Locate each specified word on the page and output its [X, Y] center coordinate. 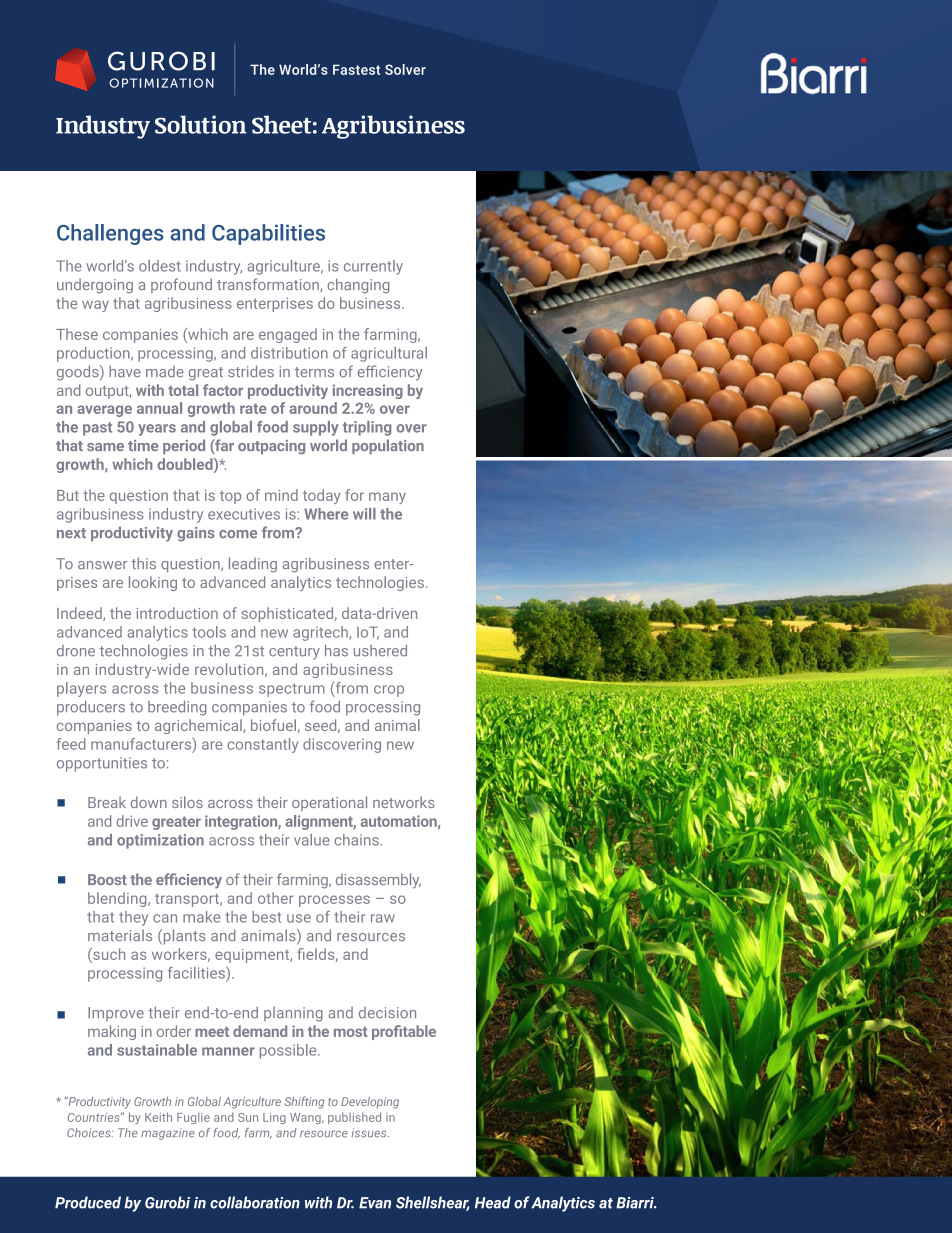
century [294, 653]
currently [373, 267]
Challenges [110, 234]
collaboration [255, 1202]
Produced [88, 1202]
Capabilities [268, 234]
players [81, 689]
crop [389, 691]
